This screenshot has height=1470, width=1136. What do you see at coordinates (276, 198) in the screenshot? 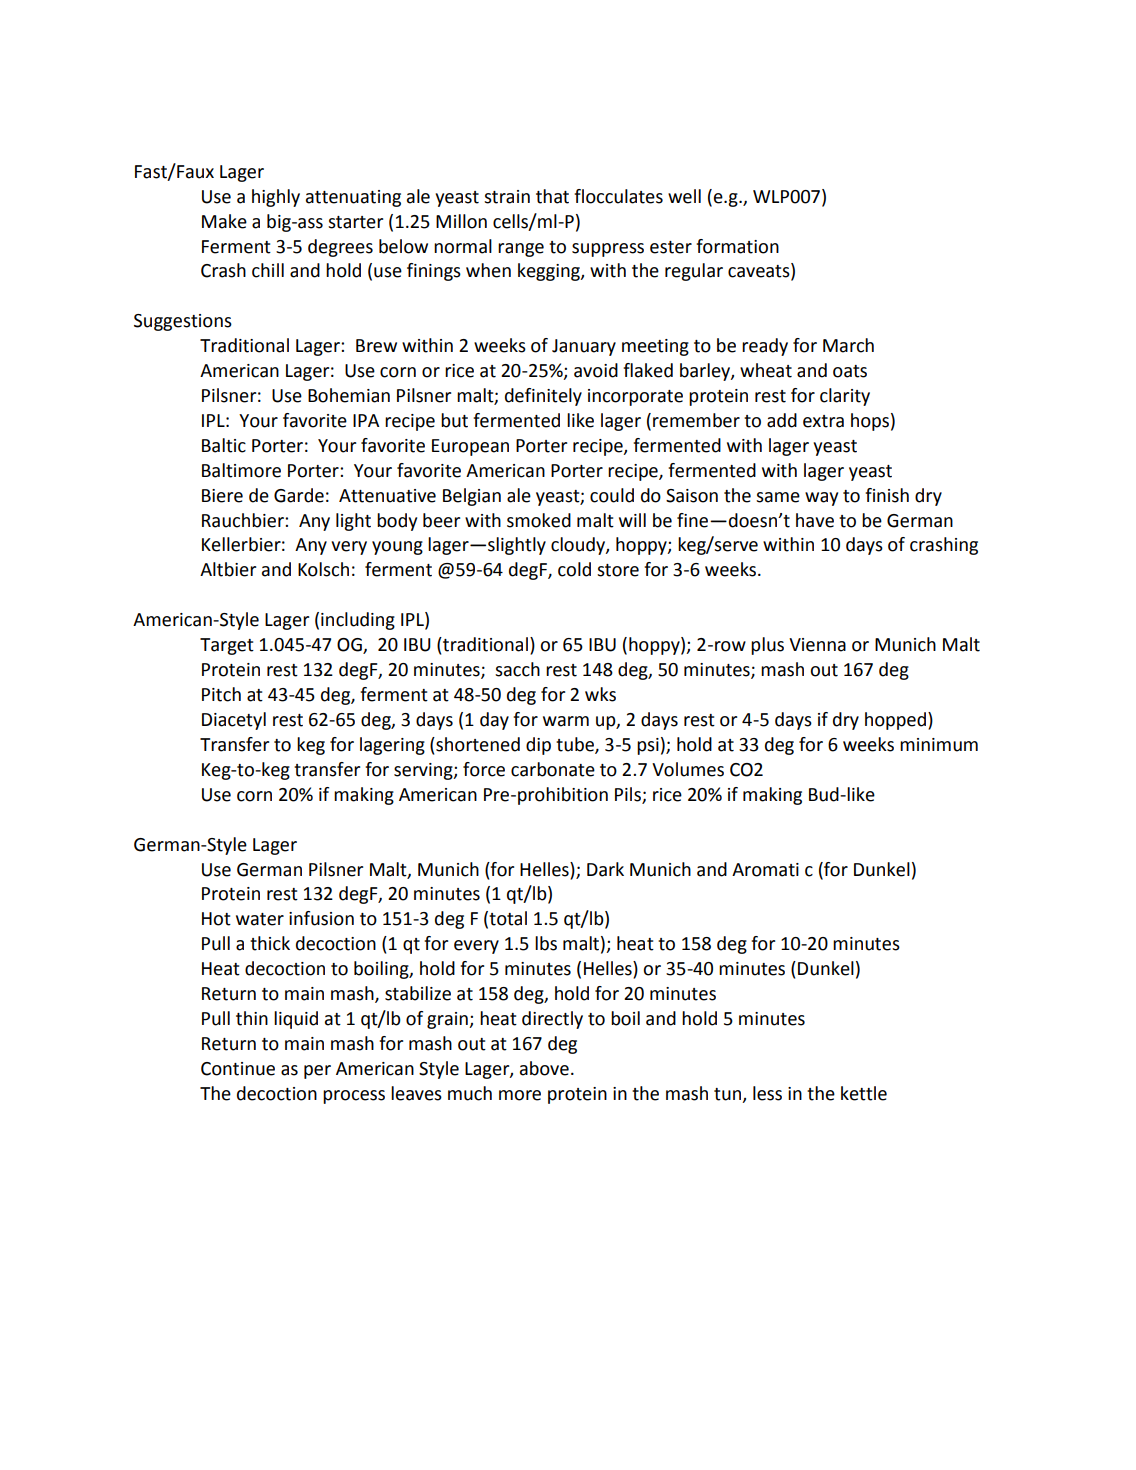
I see `highly` at bounding box center [276, 198].
